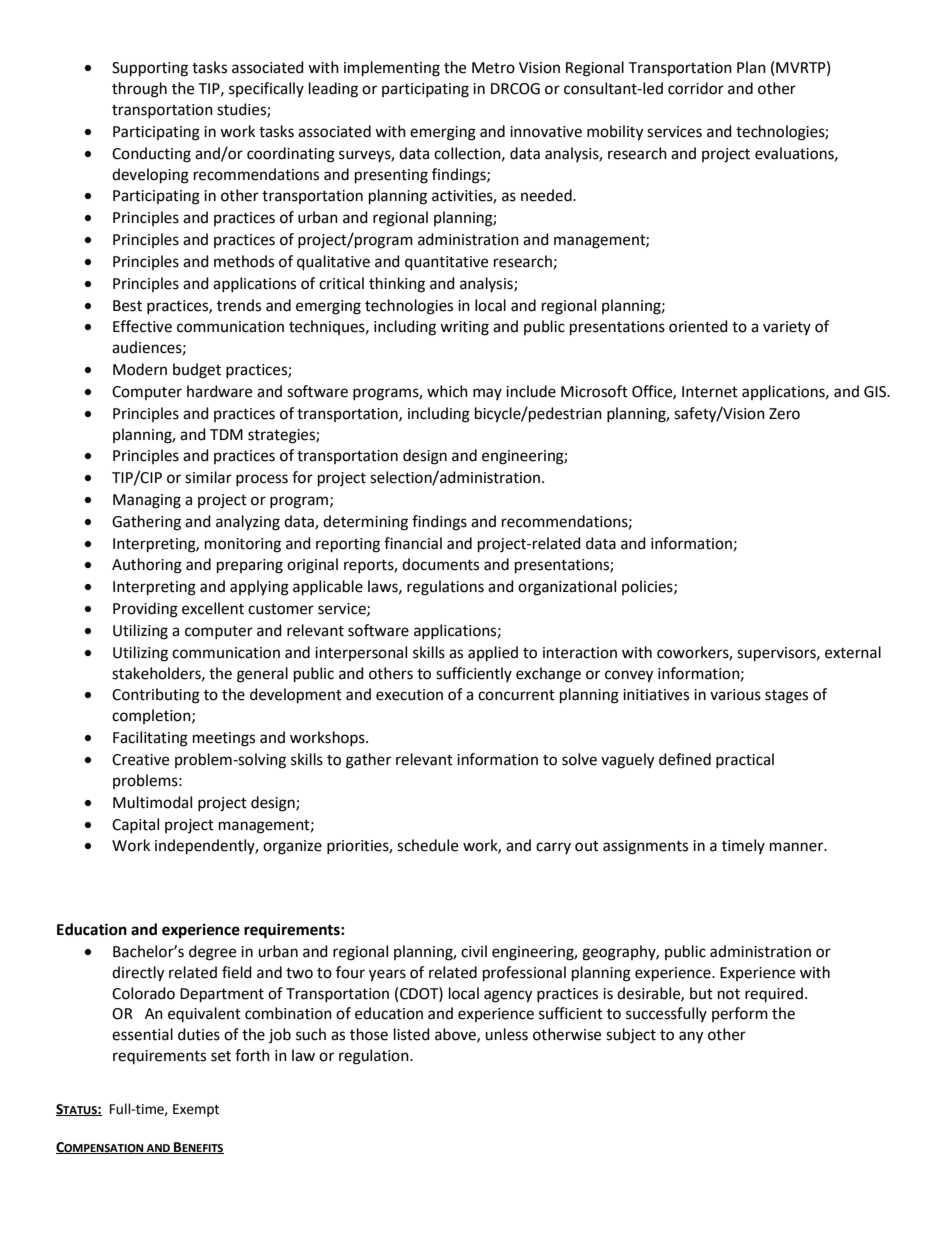 This screenshot has width=952, height=1233. I want to click on set, so click(221, 1056).
